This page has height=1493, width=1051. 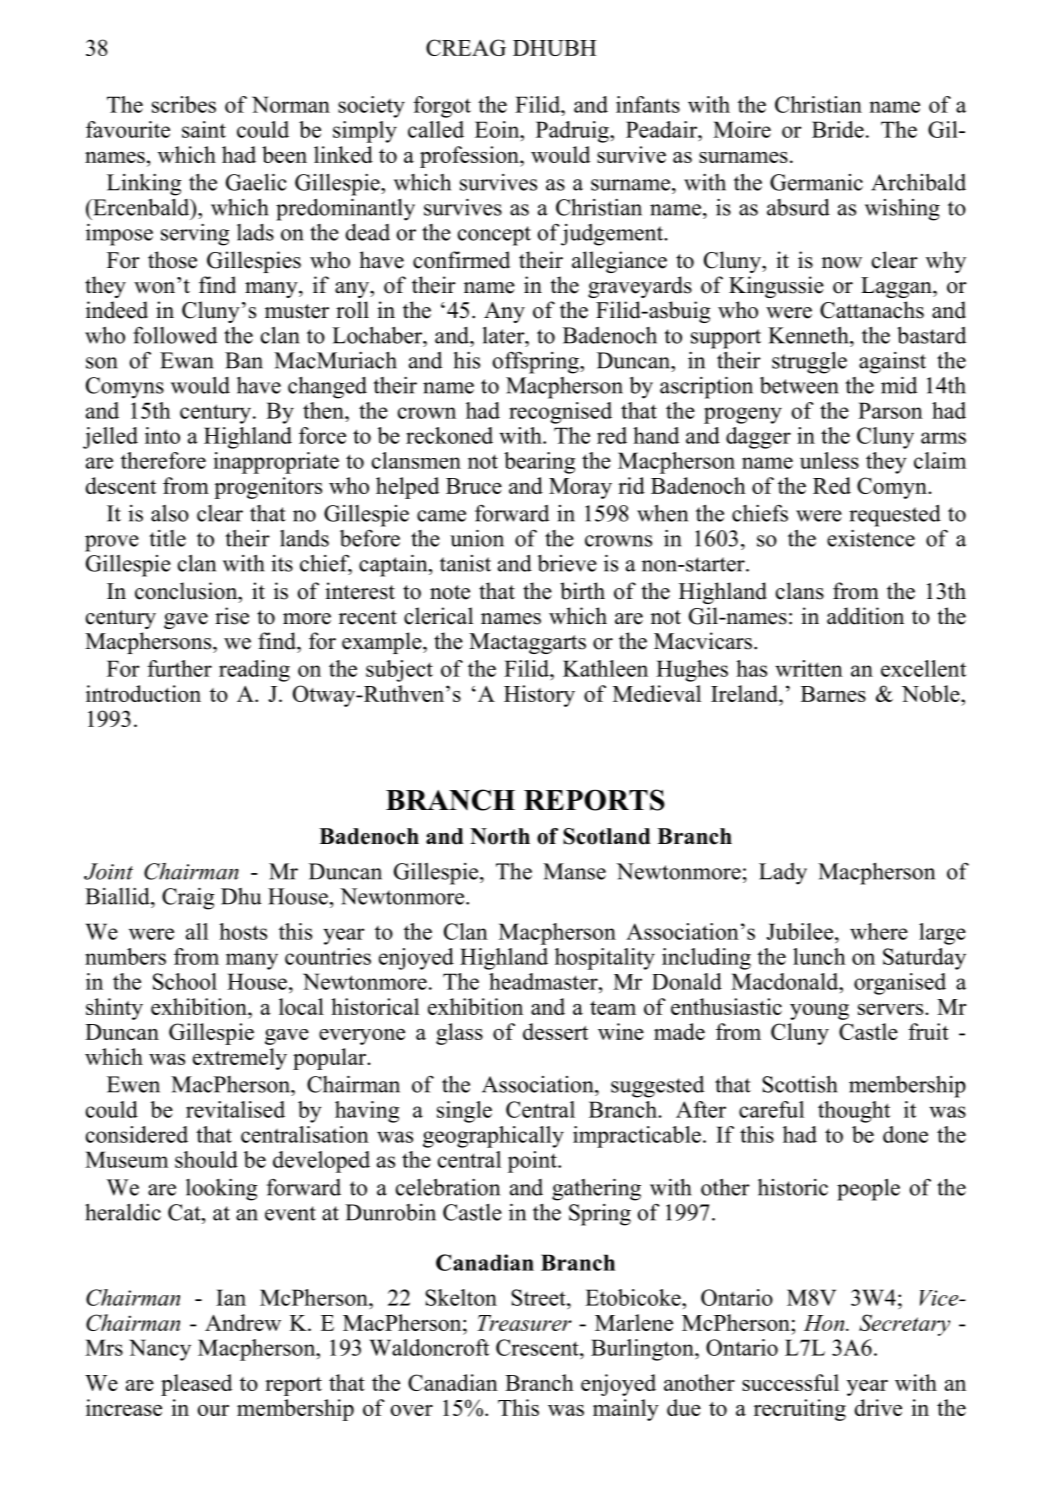 What do you see at coordinates (470, 157) in the page?
I see `profession` at bounding box center [470, 157].
